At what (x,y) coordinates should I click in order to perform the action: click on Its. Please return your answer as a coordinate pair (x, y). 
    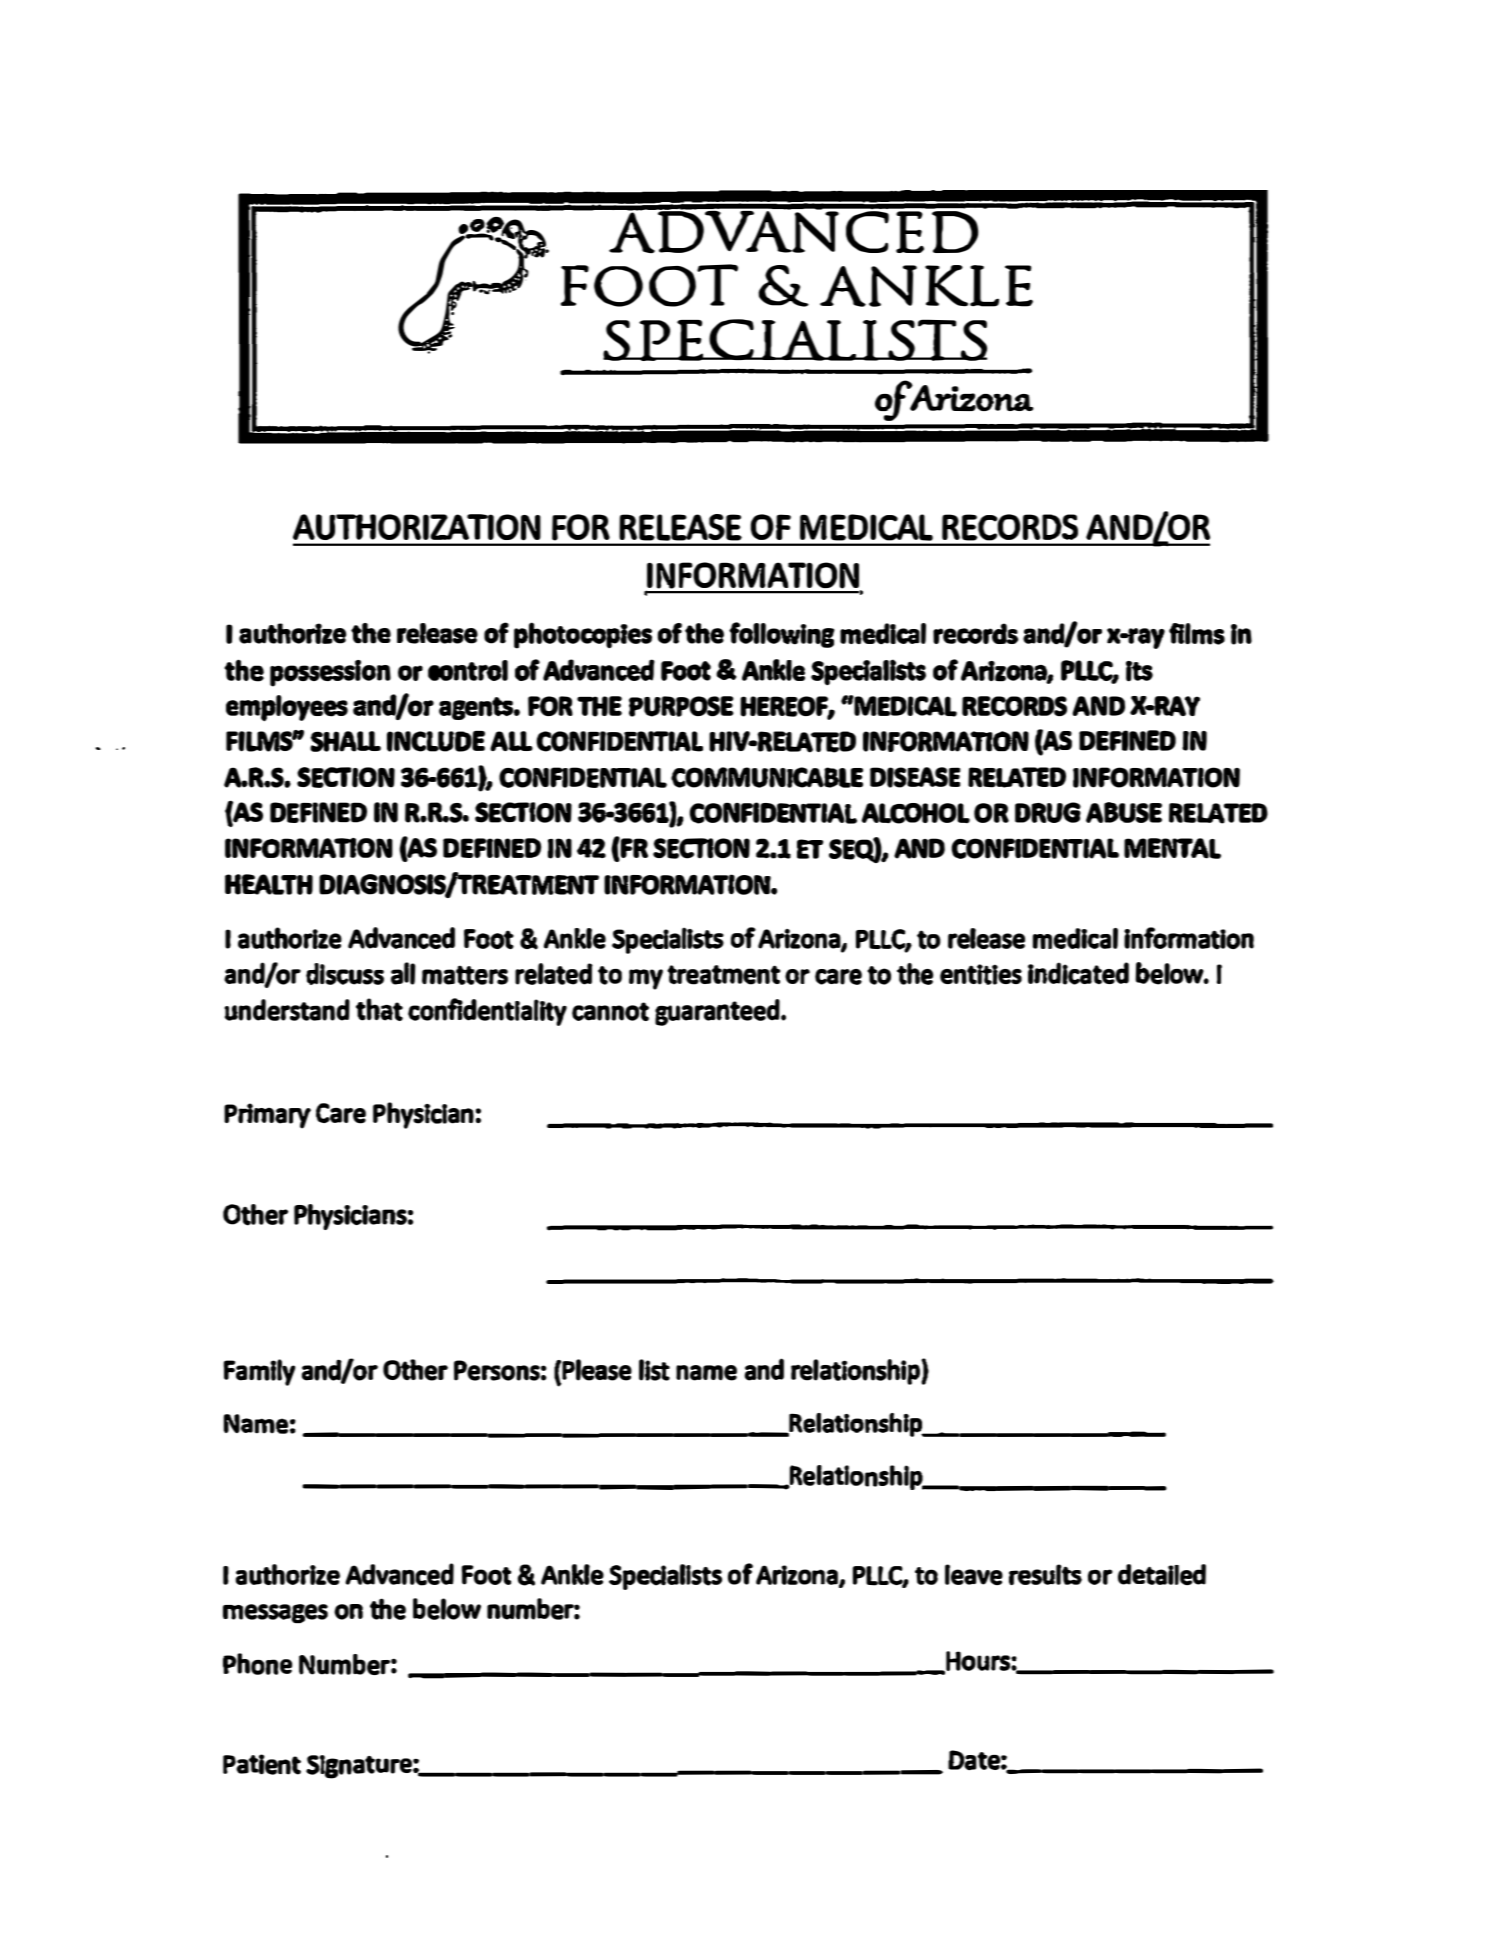
    Looking at the image, I should click on (1139, 671).
